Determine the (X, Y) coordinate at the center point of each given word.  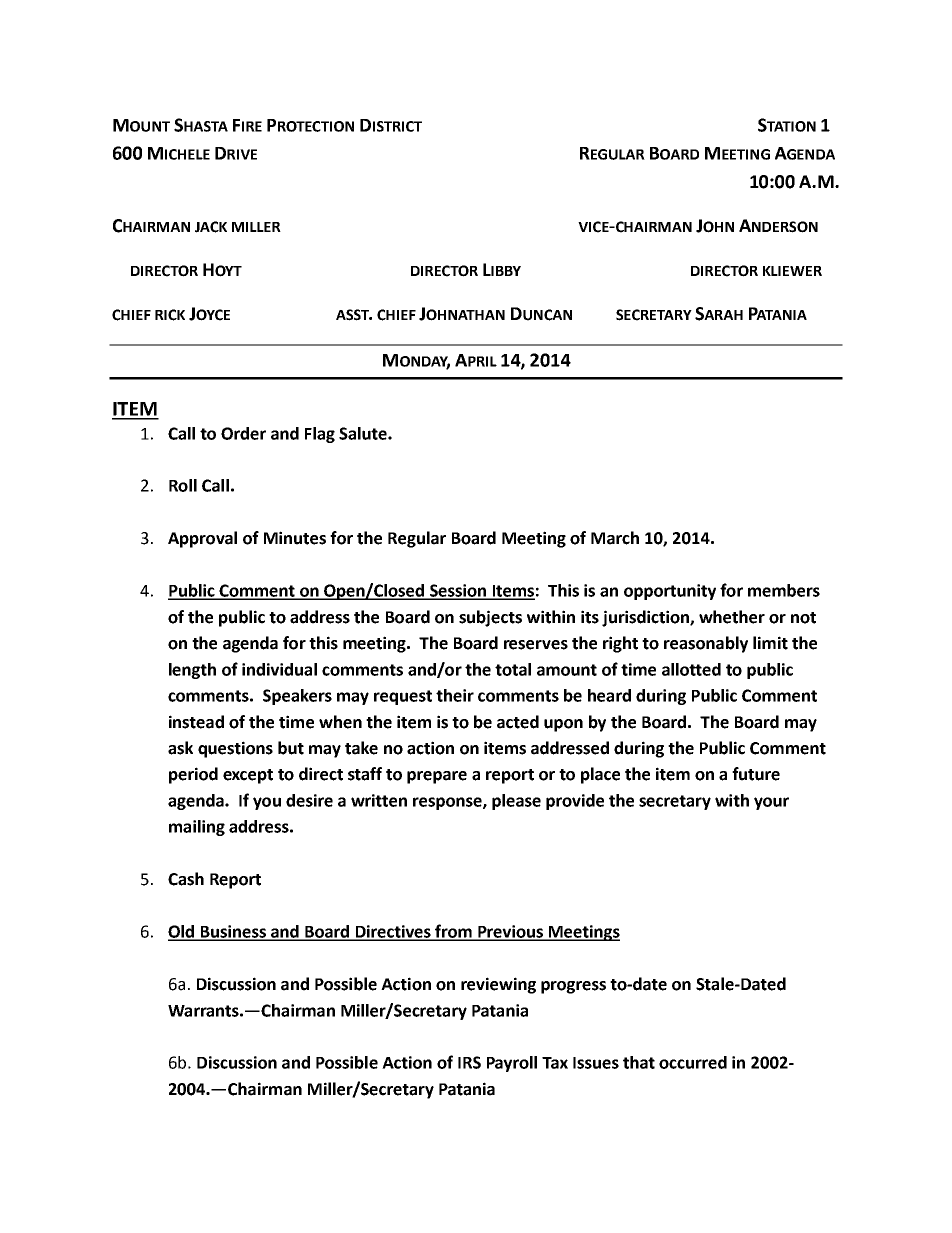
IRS (469, 1062)
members (784, 590)
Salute (364, 433)
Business (233, 932)
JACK (211, 227)
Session (458, 591)
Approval (202, 539)
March (615, 538)
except (248, 776)
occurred (693, 1062)
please (516, 802)
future (756, 774)
